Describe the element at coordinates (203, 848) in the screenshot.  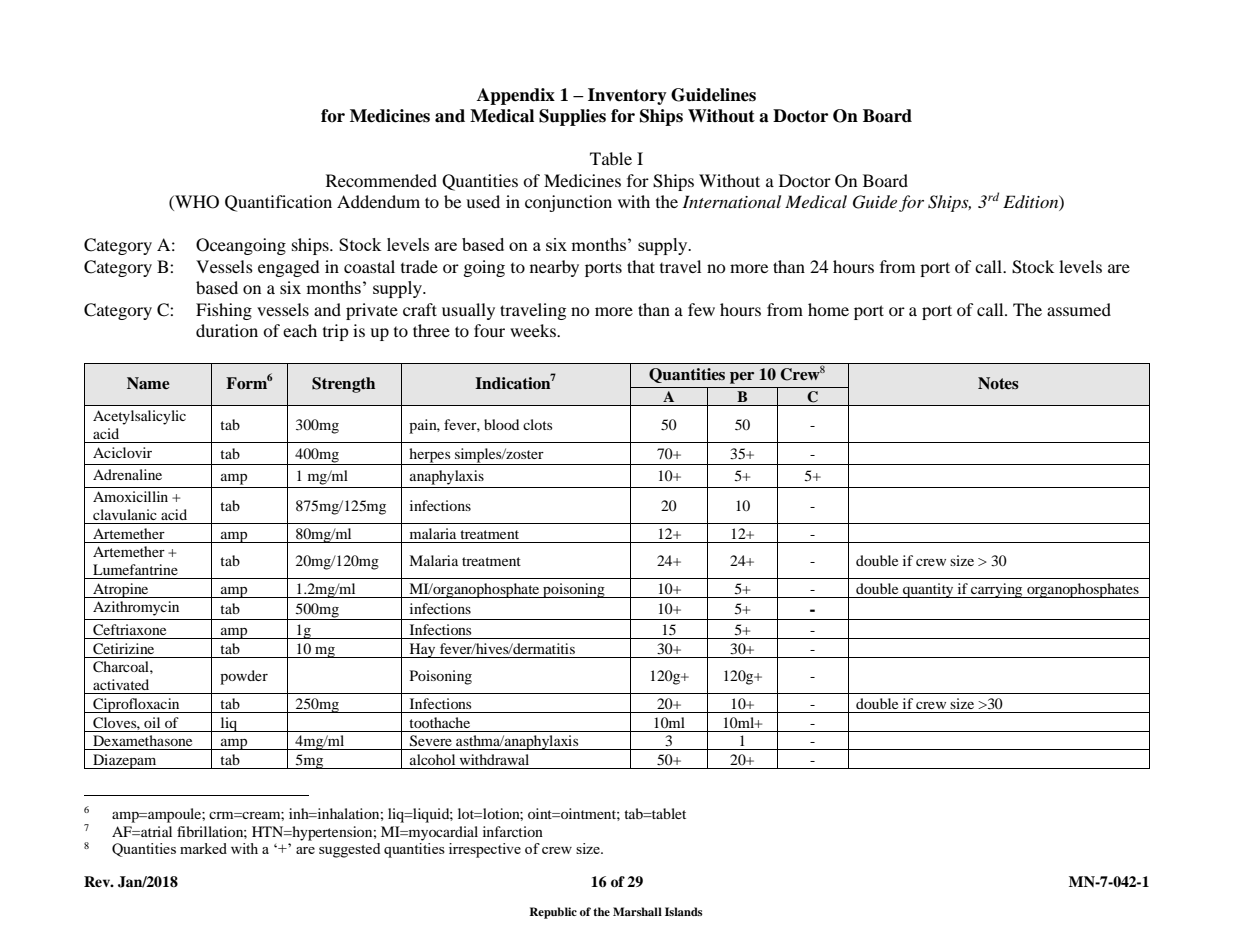
I see `marked` at that location.
